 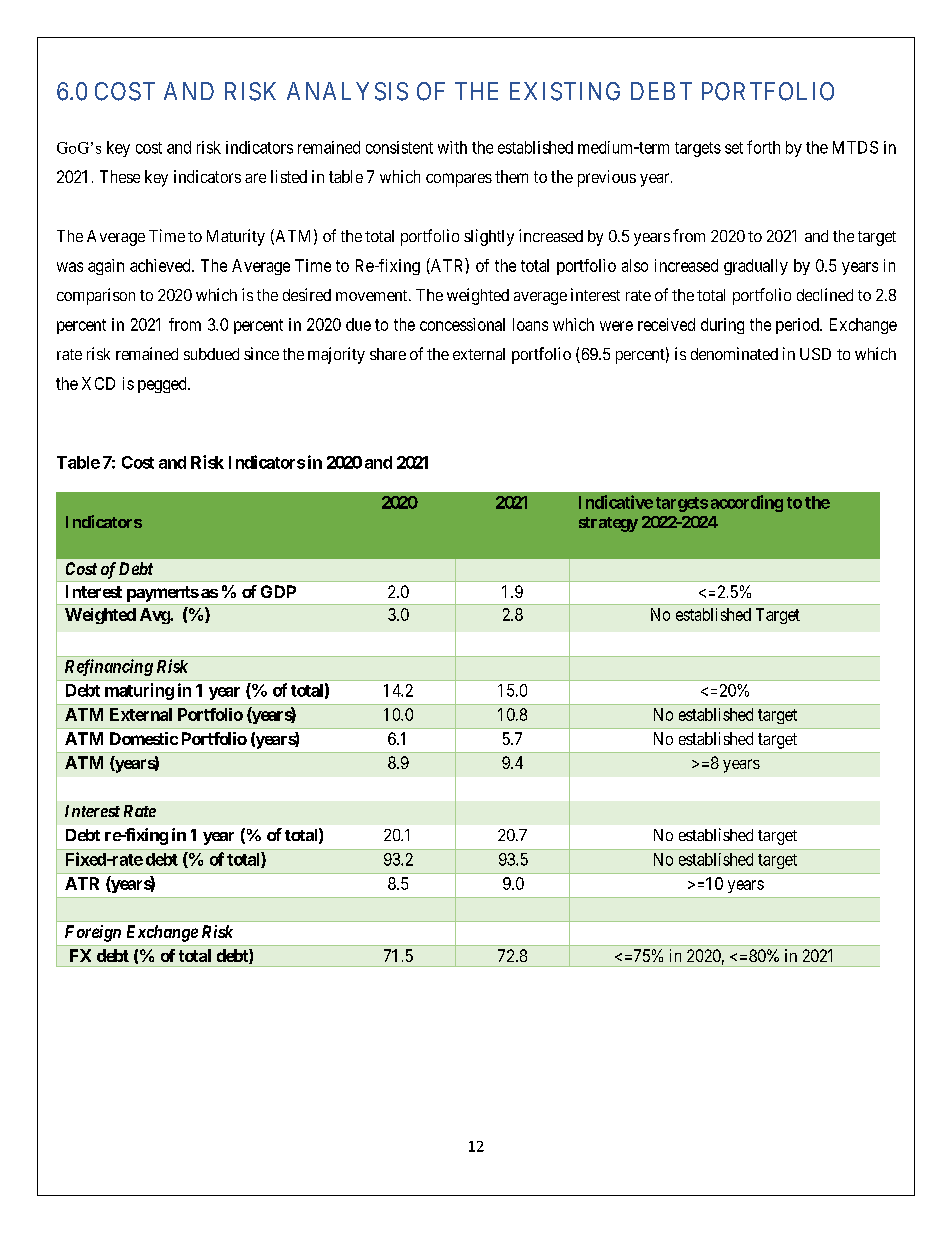 What do you see at coordinates (278, 591) in the document?
I see `GDP` at bounding box center [278, 591].
